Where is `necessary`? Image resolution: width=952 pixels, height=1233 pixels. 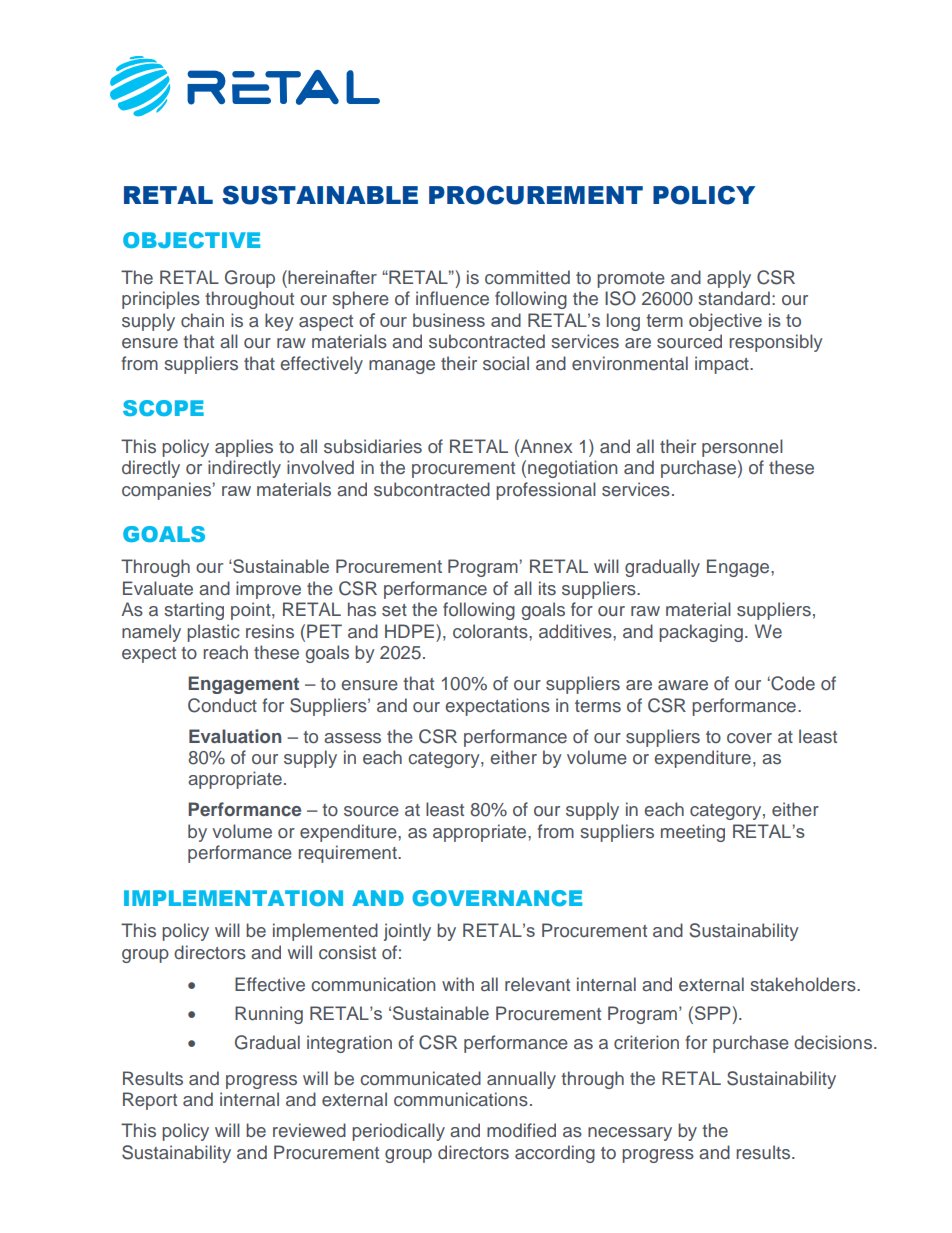
necessary is located at coordinates (630, 1134).
